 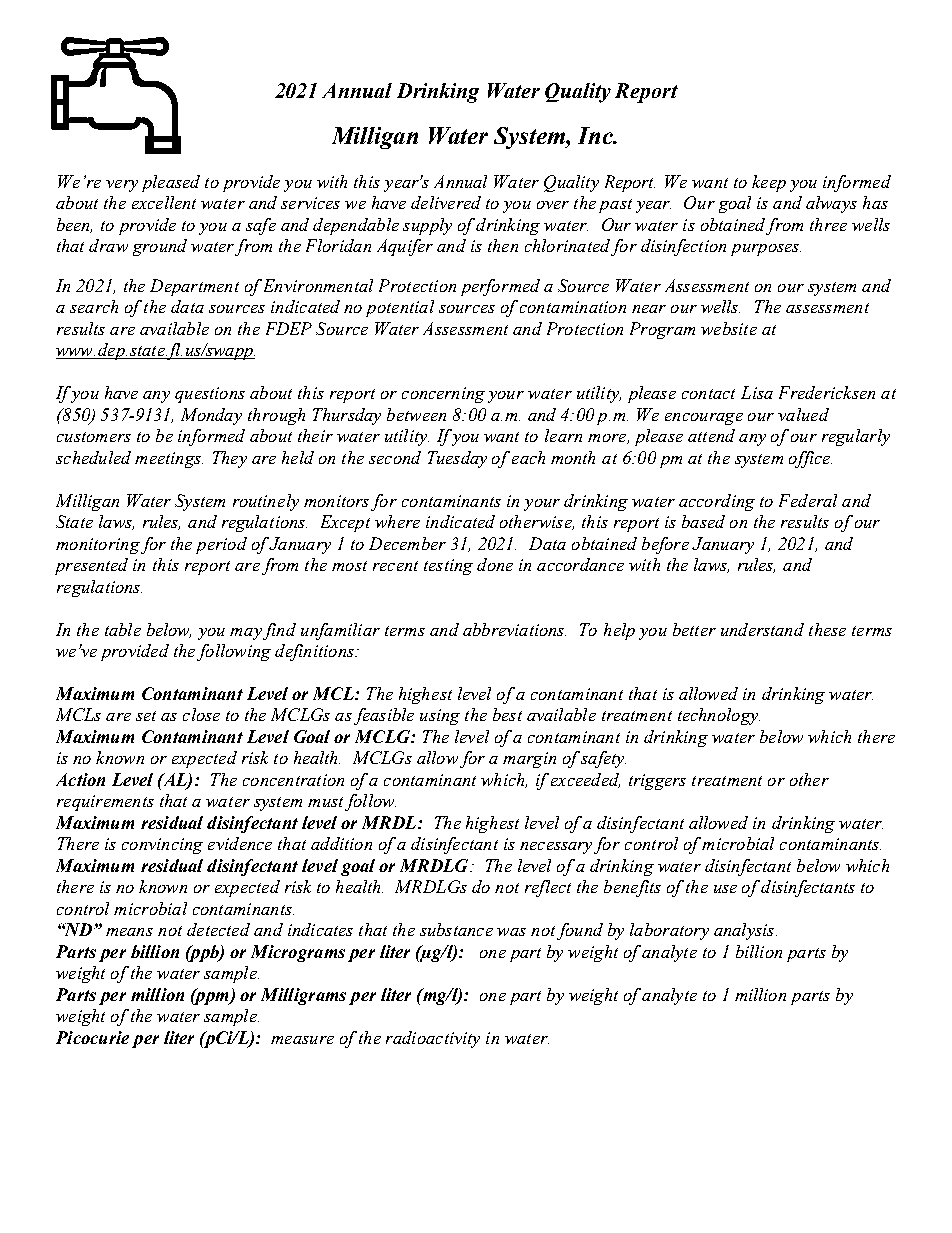 What do you see at coordinates (164, 202) in the image?
I see `excellent` at bounding box center [164, 202].
